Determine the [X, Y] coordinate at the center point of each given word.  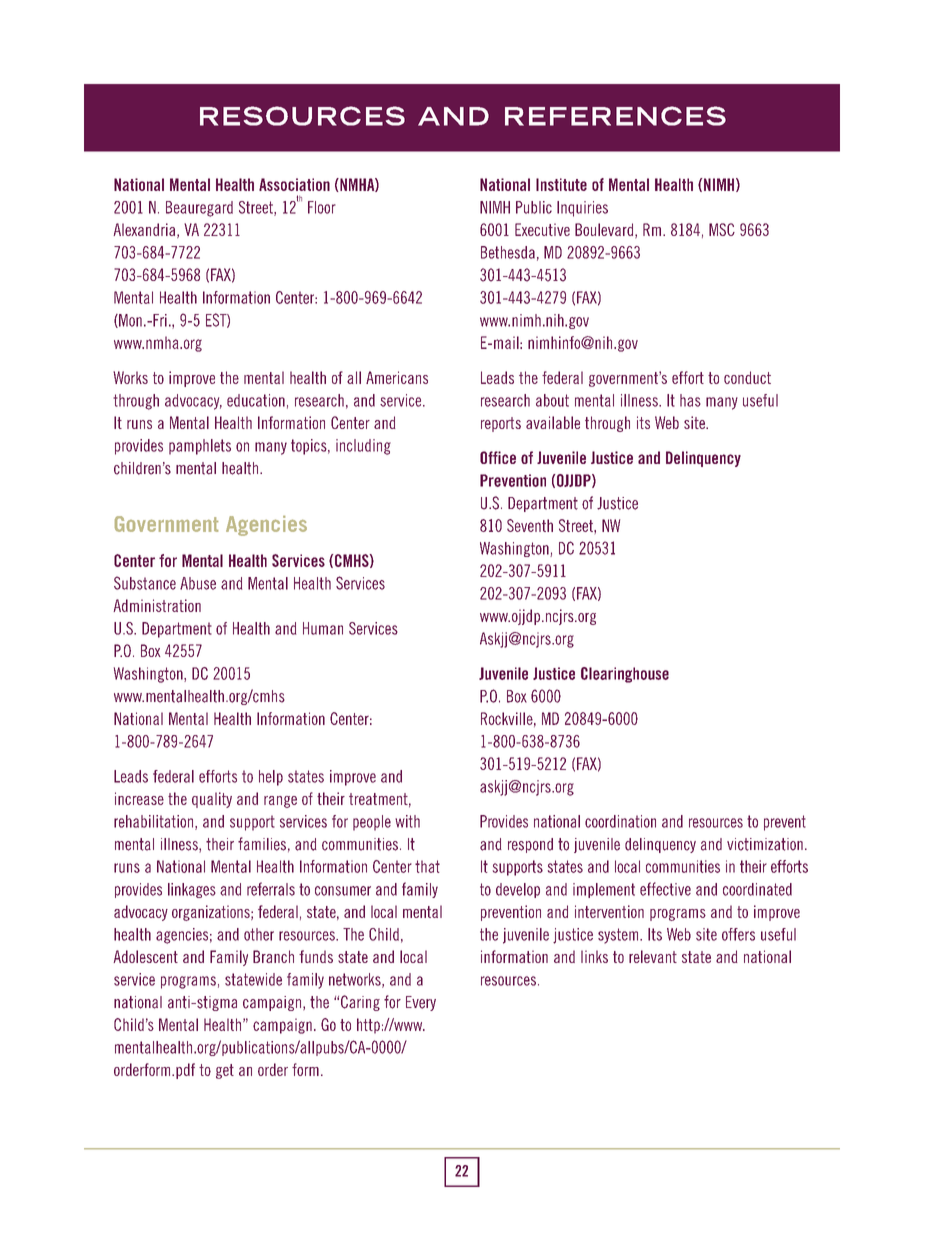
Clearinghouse [625, 675]
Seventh [530, 525]
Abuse [198, 583]
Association [294, 184]
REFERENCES [615, 116]
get [225, 1071]
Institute [561, 184]
